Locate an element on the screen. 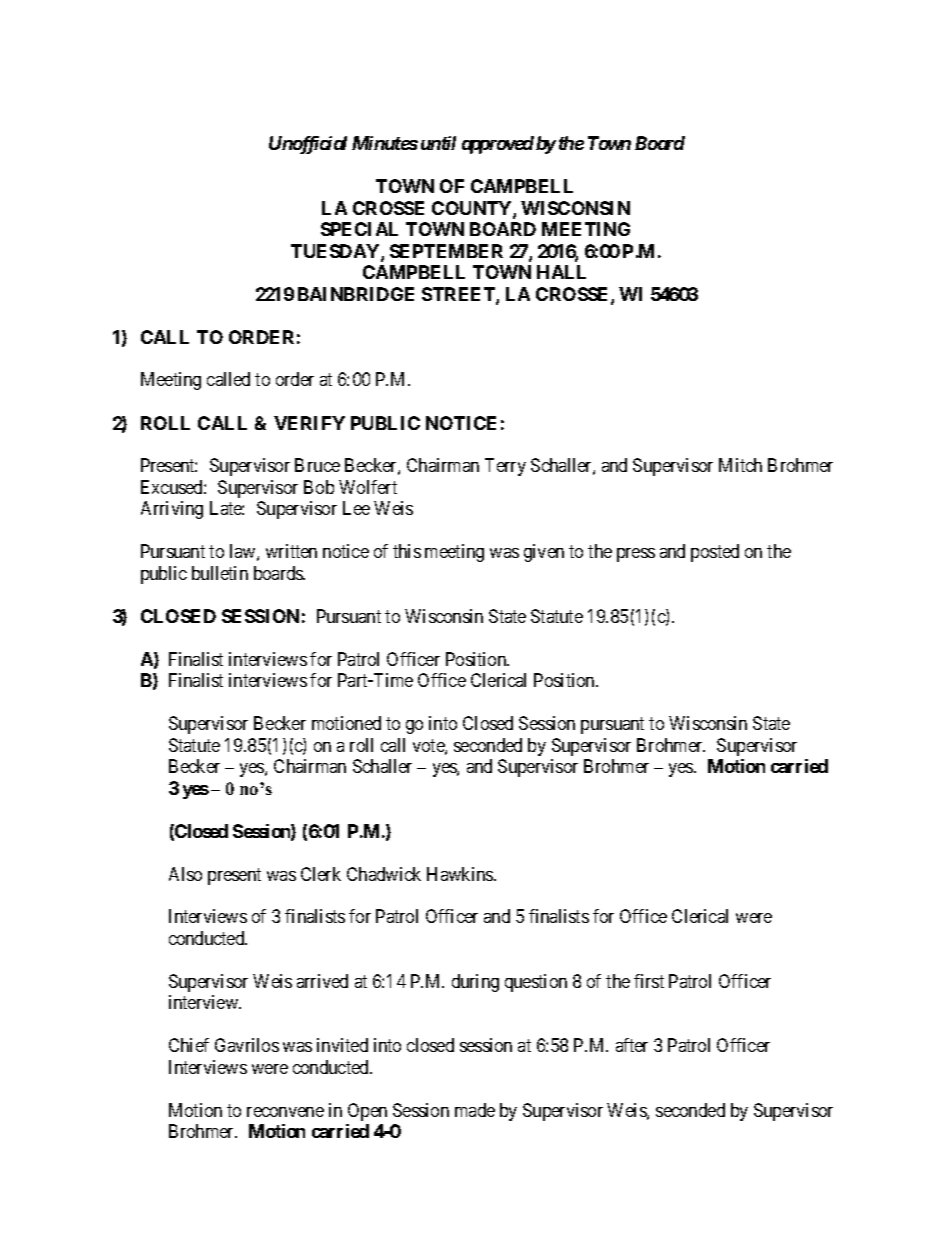  Hawkins is located at coordinates (461, 874).
